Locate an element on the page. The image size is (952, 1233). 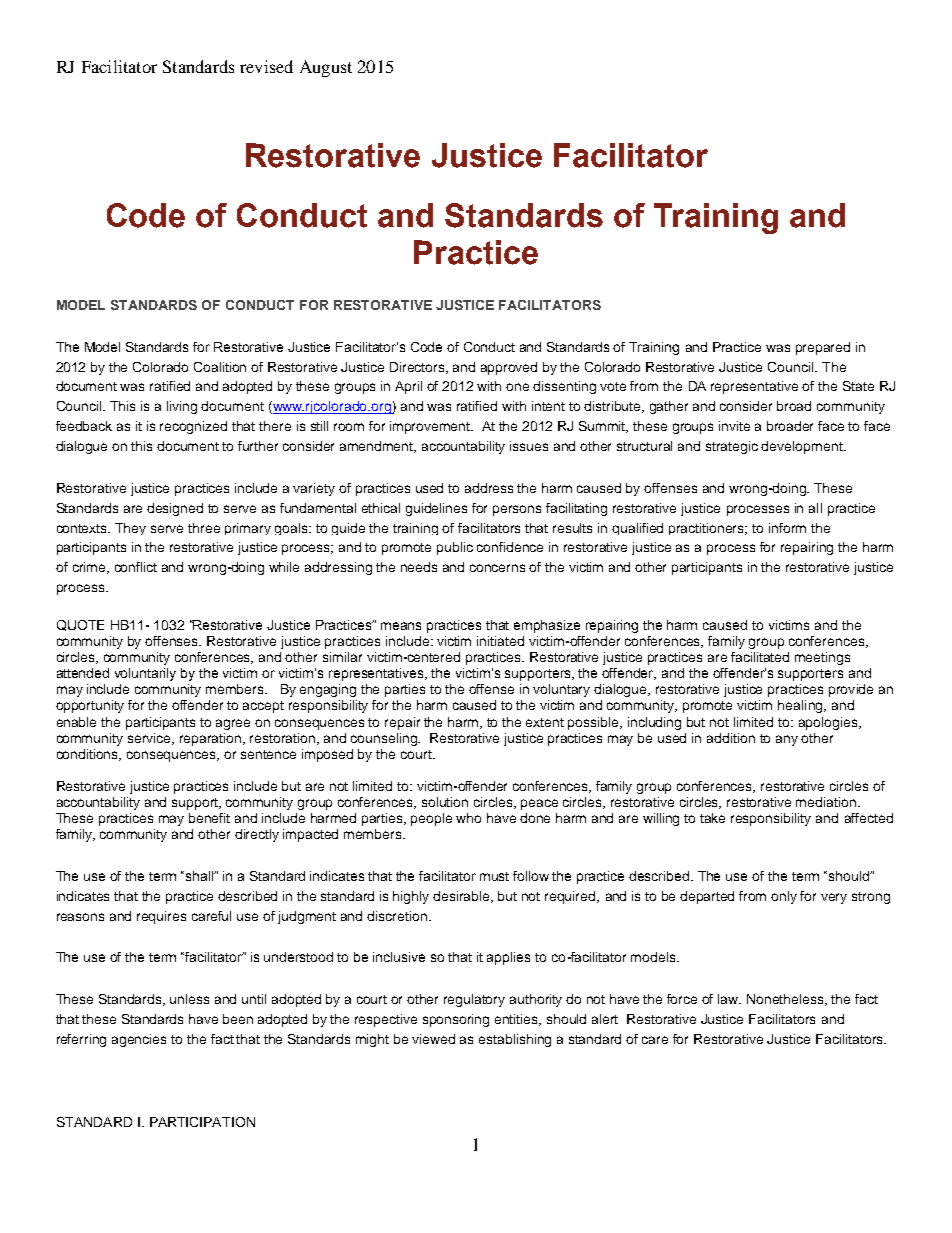
any is located at coordinates (787, 740).
